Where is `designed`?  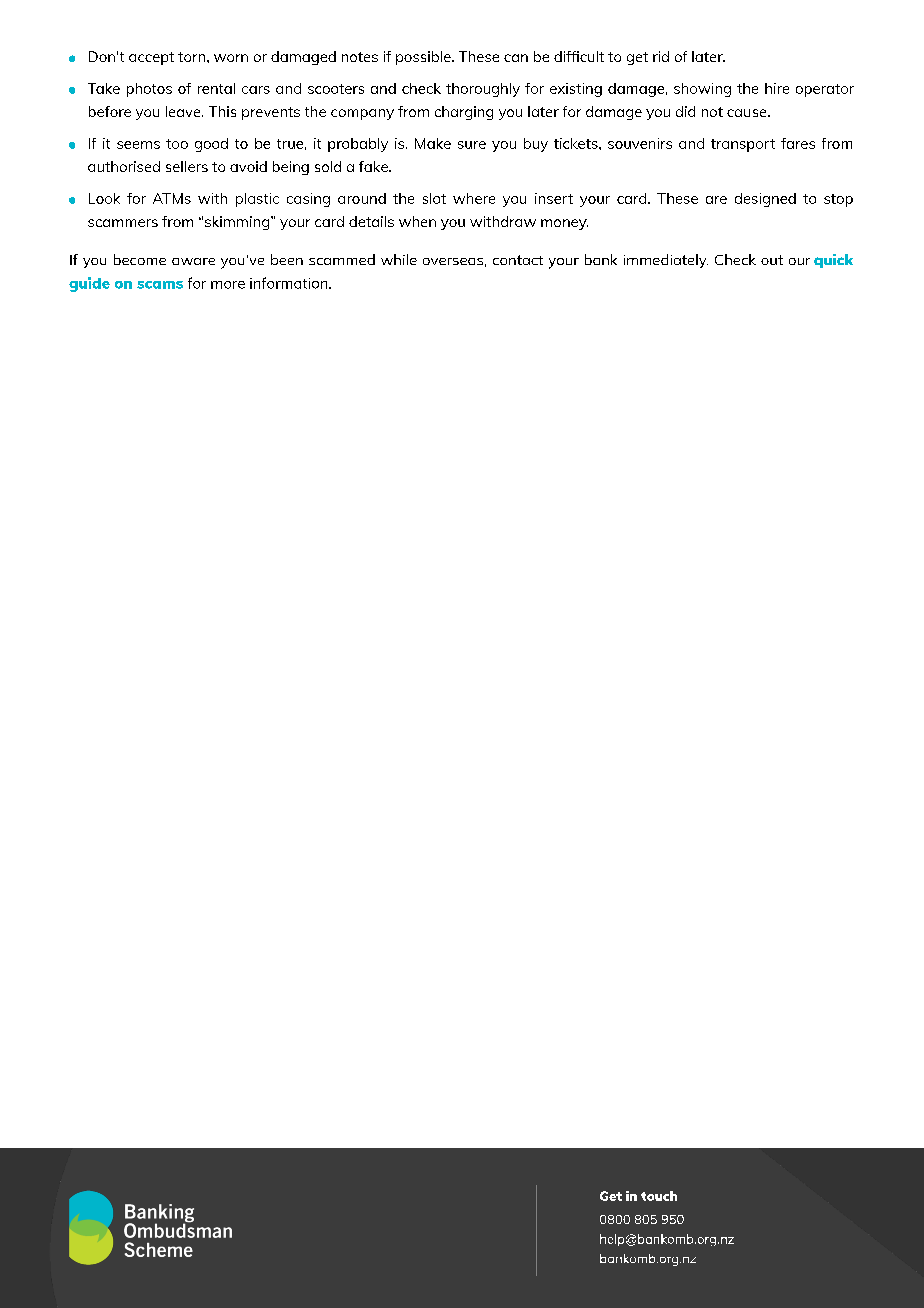 designed is located at coordinates (765, 200).
